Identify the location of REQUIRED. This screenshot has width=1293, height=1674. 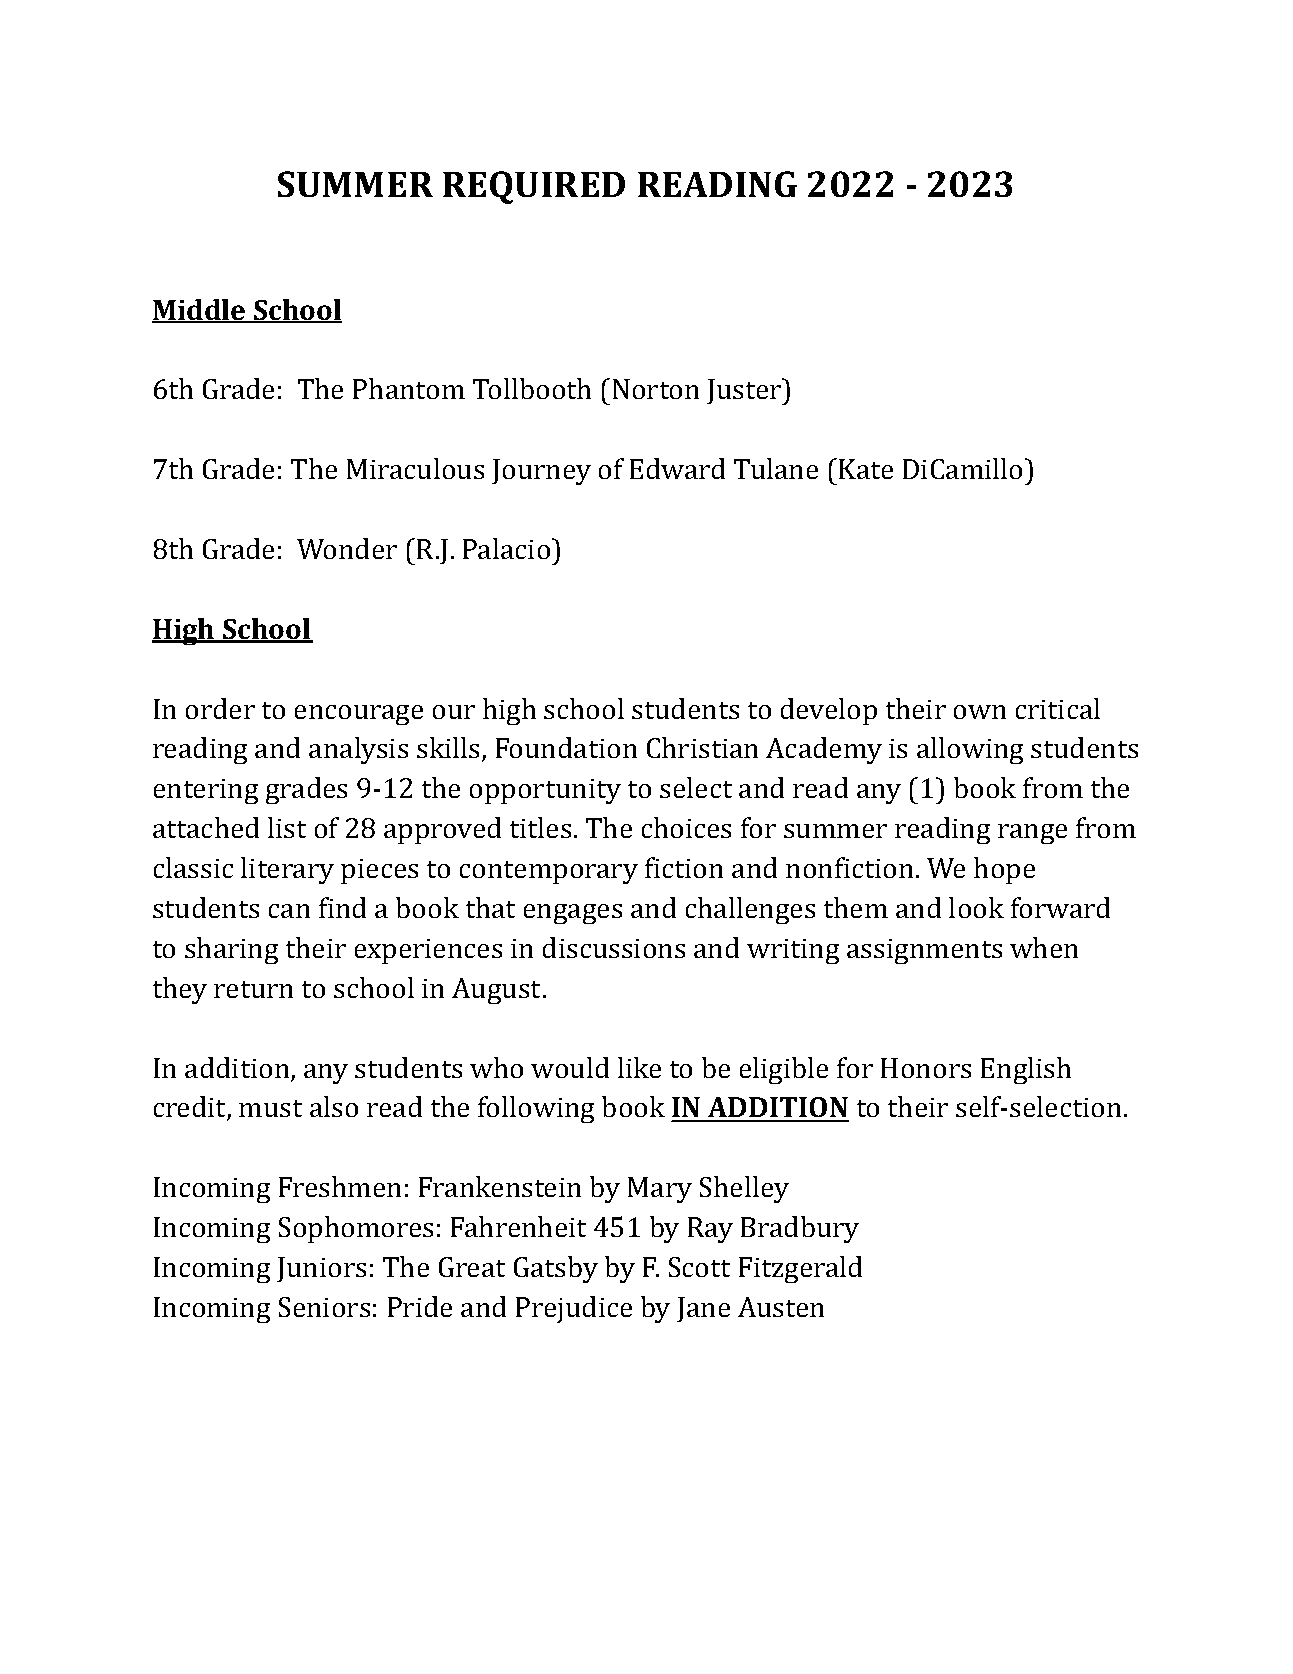
(534, 187).
